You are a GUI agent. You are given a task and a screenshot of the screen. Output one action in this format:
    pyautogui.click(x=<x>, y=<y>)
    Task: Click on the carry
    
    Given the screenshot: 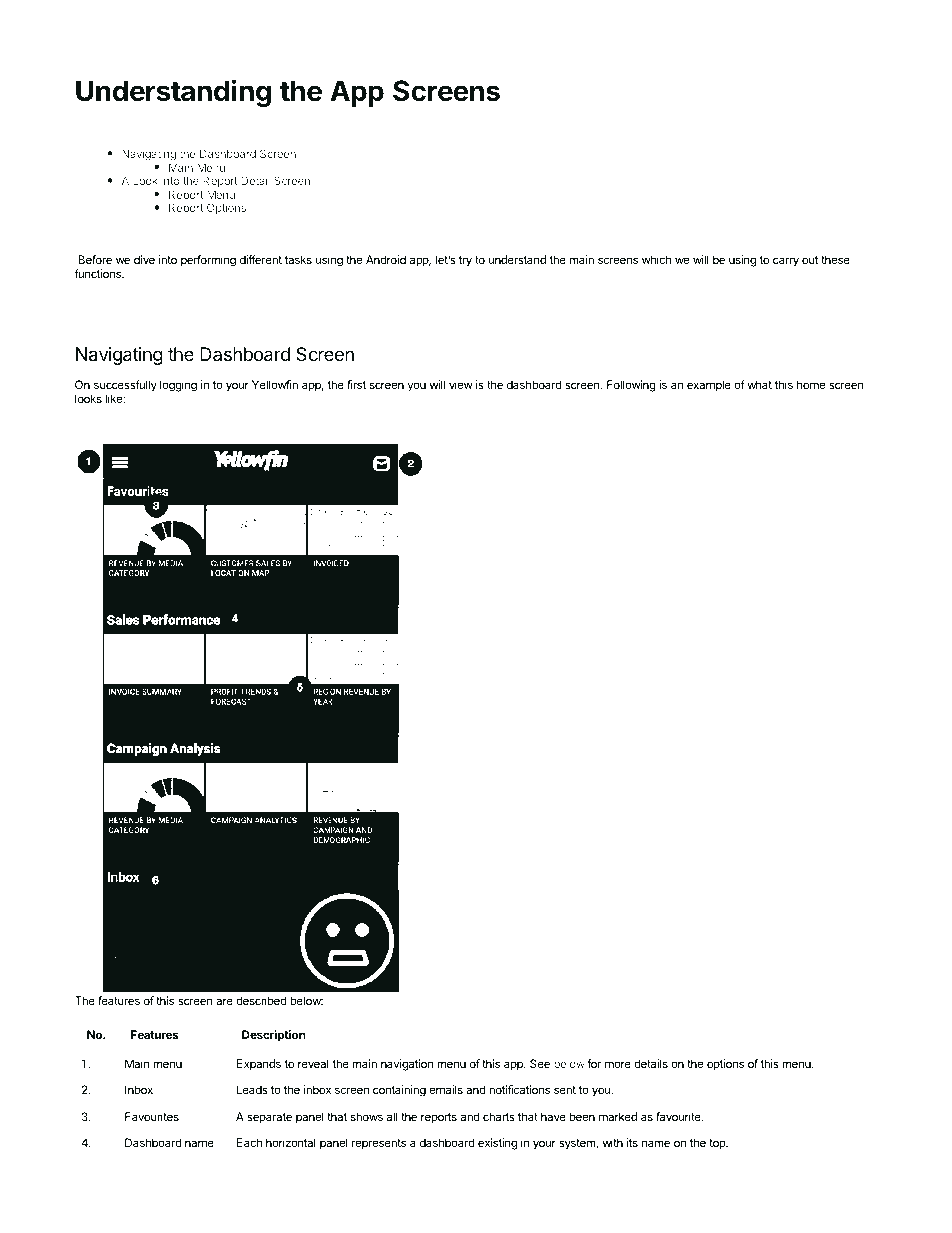 What is the action you would take?
    pyautogui.click(x=786, y=262)
